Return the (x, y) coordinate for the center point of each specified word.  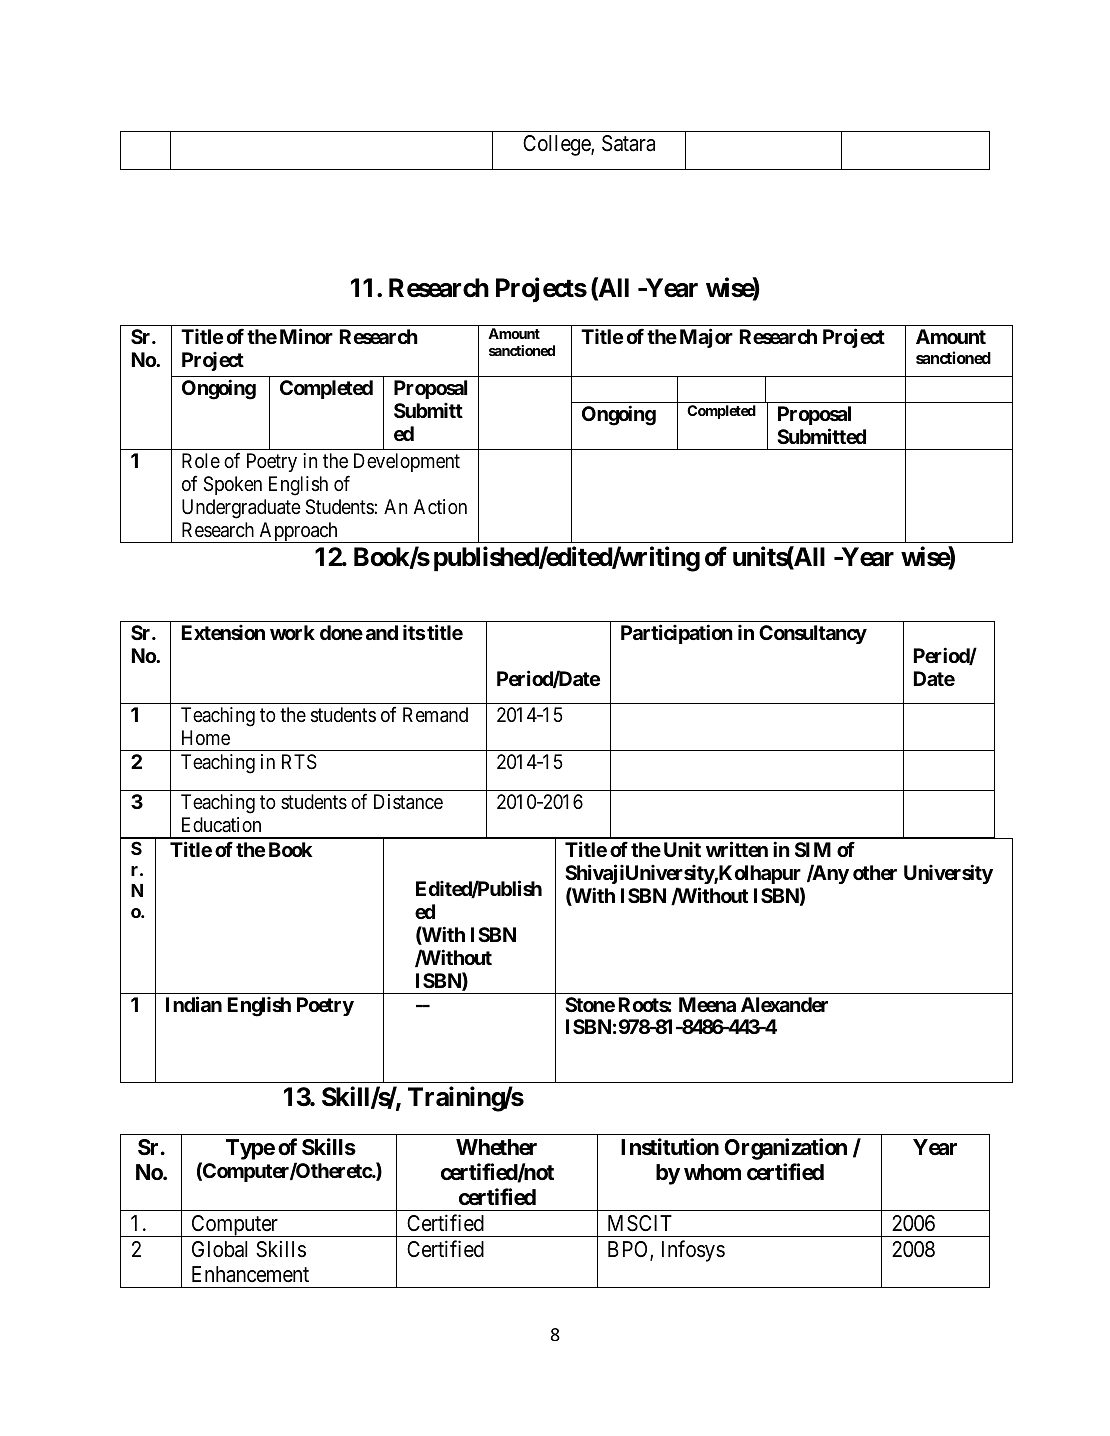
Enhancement (250, 1274)
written (737, 849)
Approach (298, 532)
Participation (677, 634)
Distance (408, 802)
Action (440, 506)
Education (221, 824)
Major (706, 338)
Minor (306, 336)
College (557, 145)
